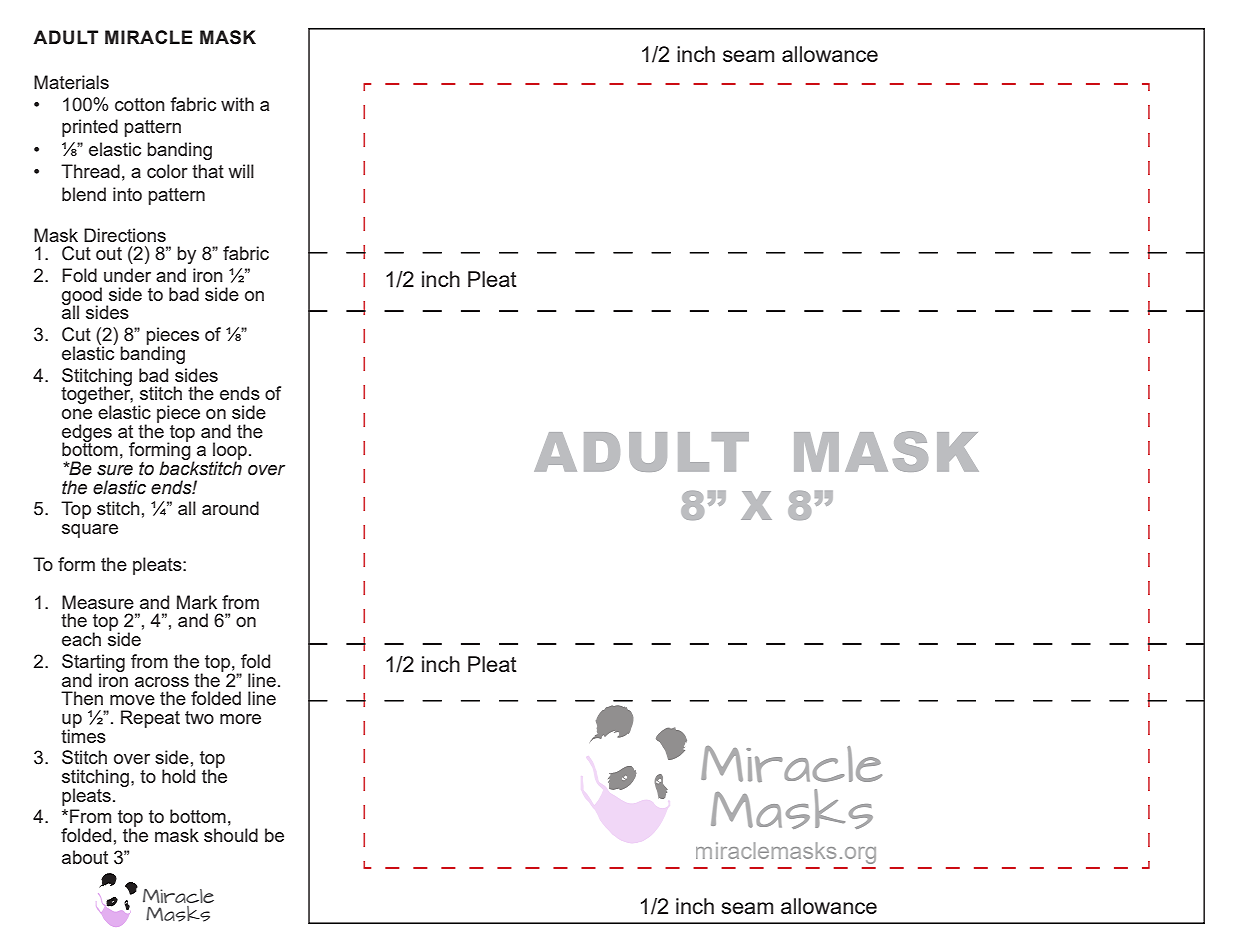 This image has height=952, width=1233. What do you see at coordinates (237, 104) in the image?
I see `with` at bounding box center [237, 104].
